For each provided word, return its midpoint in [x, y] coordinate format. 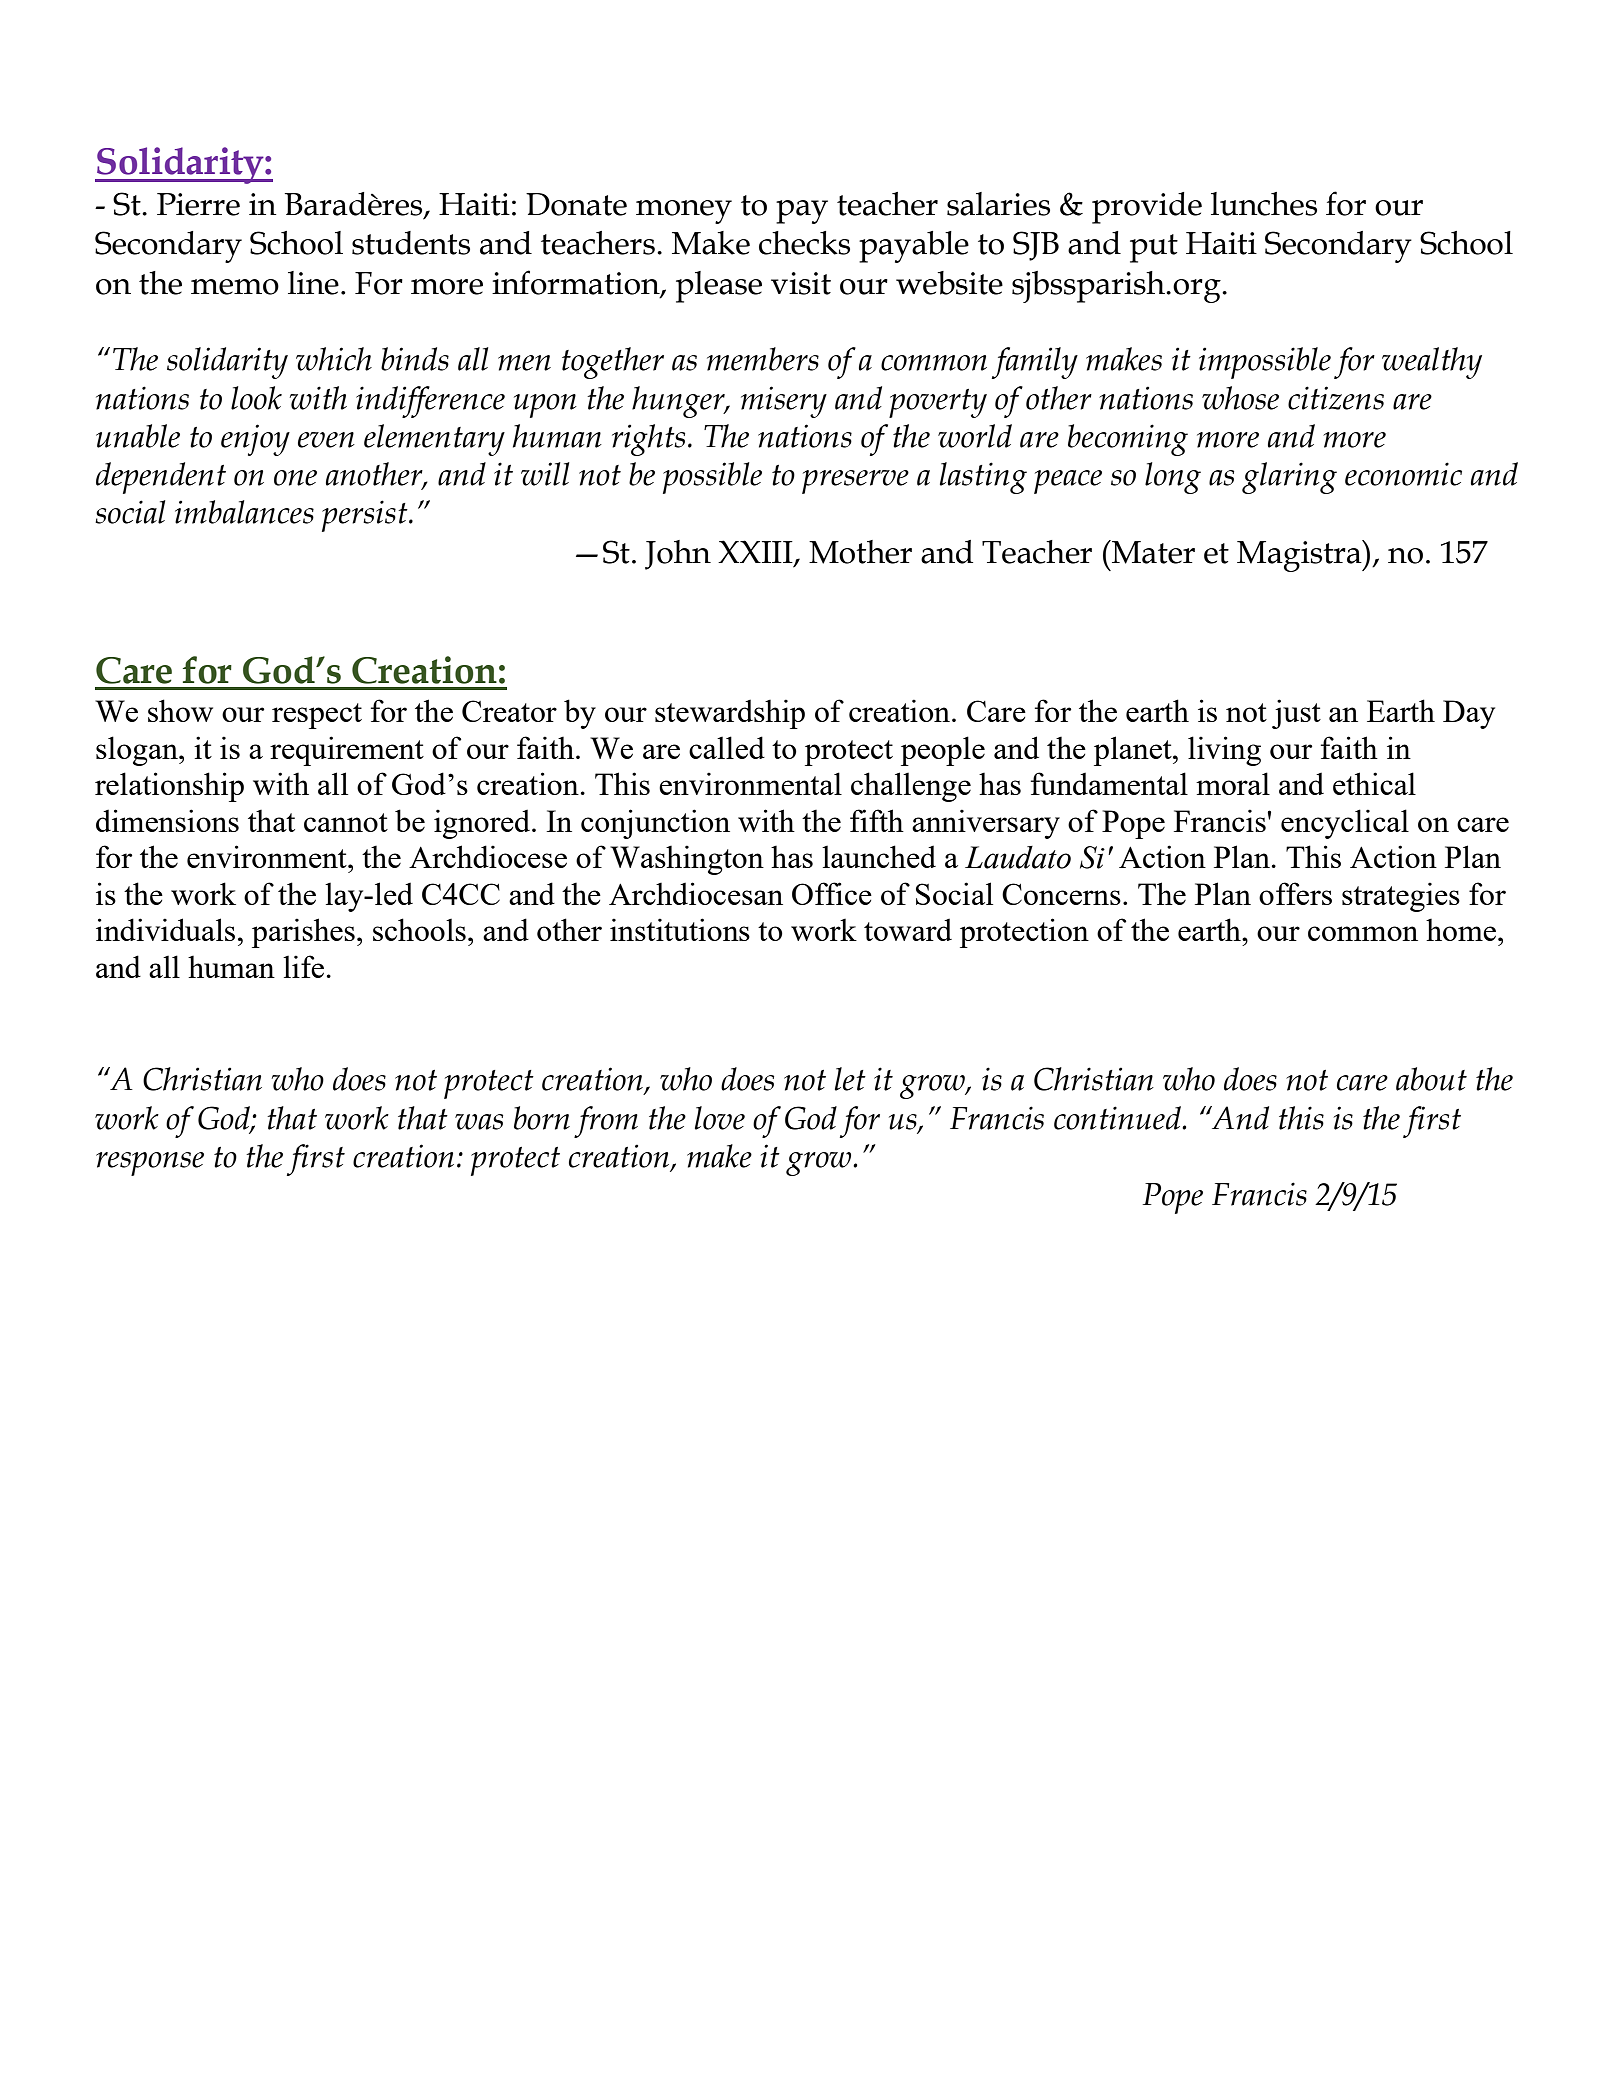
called [727, 747]
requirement [347, 751]
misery [784, 402]
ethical [1374, 783]
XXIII [756, 552]
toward [908, 929]
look [256, 398]
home [1462, 929]
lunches [1264, 204]
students [411, 243]
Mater [1152, 552]
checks [804, 243]
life [303, 966]
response [150, 1164]
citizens [1336, 398]
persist [366, 516]
